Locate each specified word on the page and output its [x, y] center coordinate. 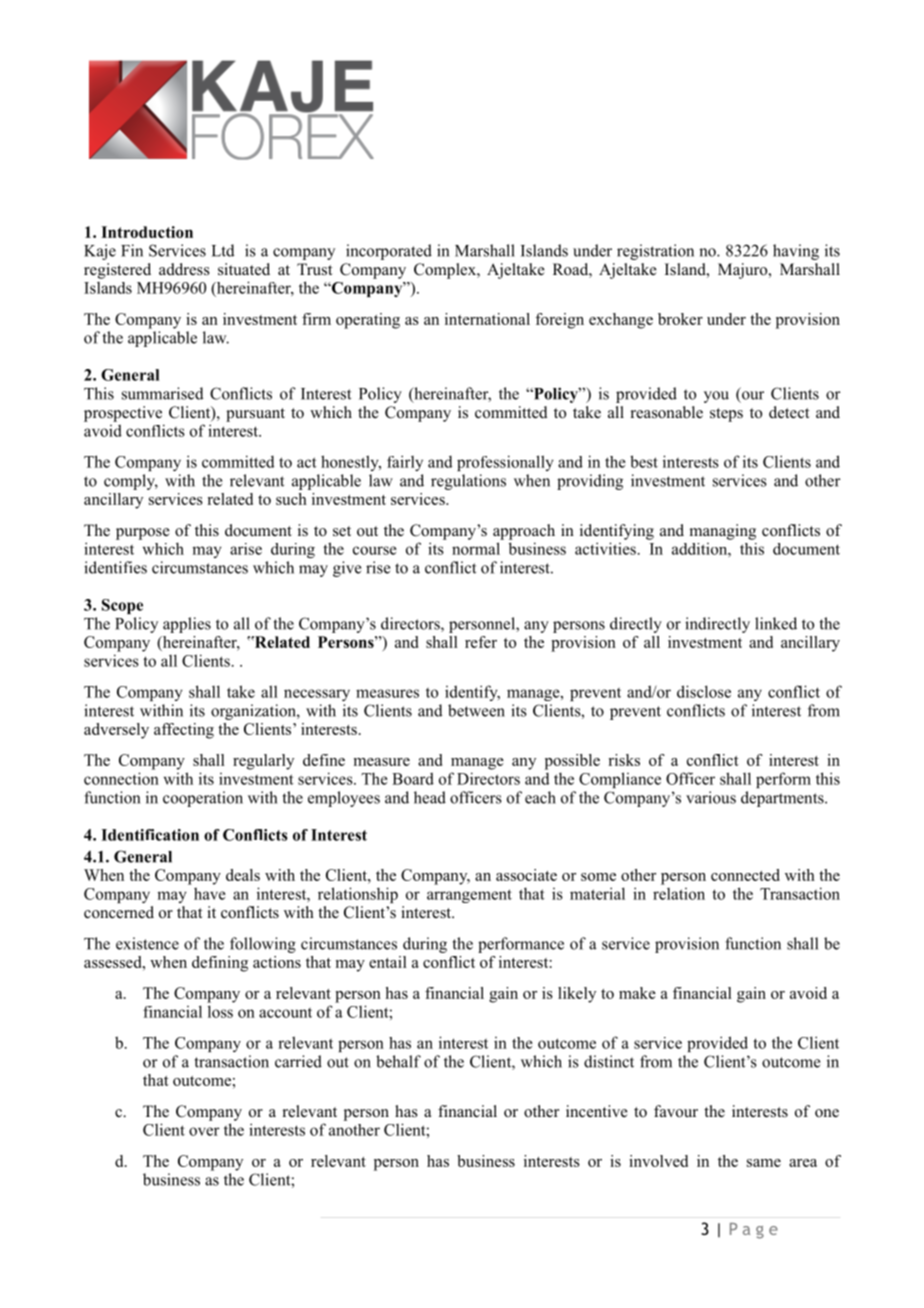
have [210, 893]
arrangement [469, 896]
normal [476, 548]
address [184, 269]
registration [655, 252]
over [204, 1131]
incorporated [389, 252]
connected [745, 875]
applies [187, 625]
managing [723, 532]
